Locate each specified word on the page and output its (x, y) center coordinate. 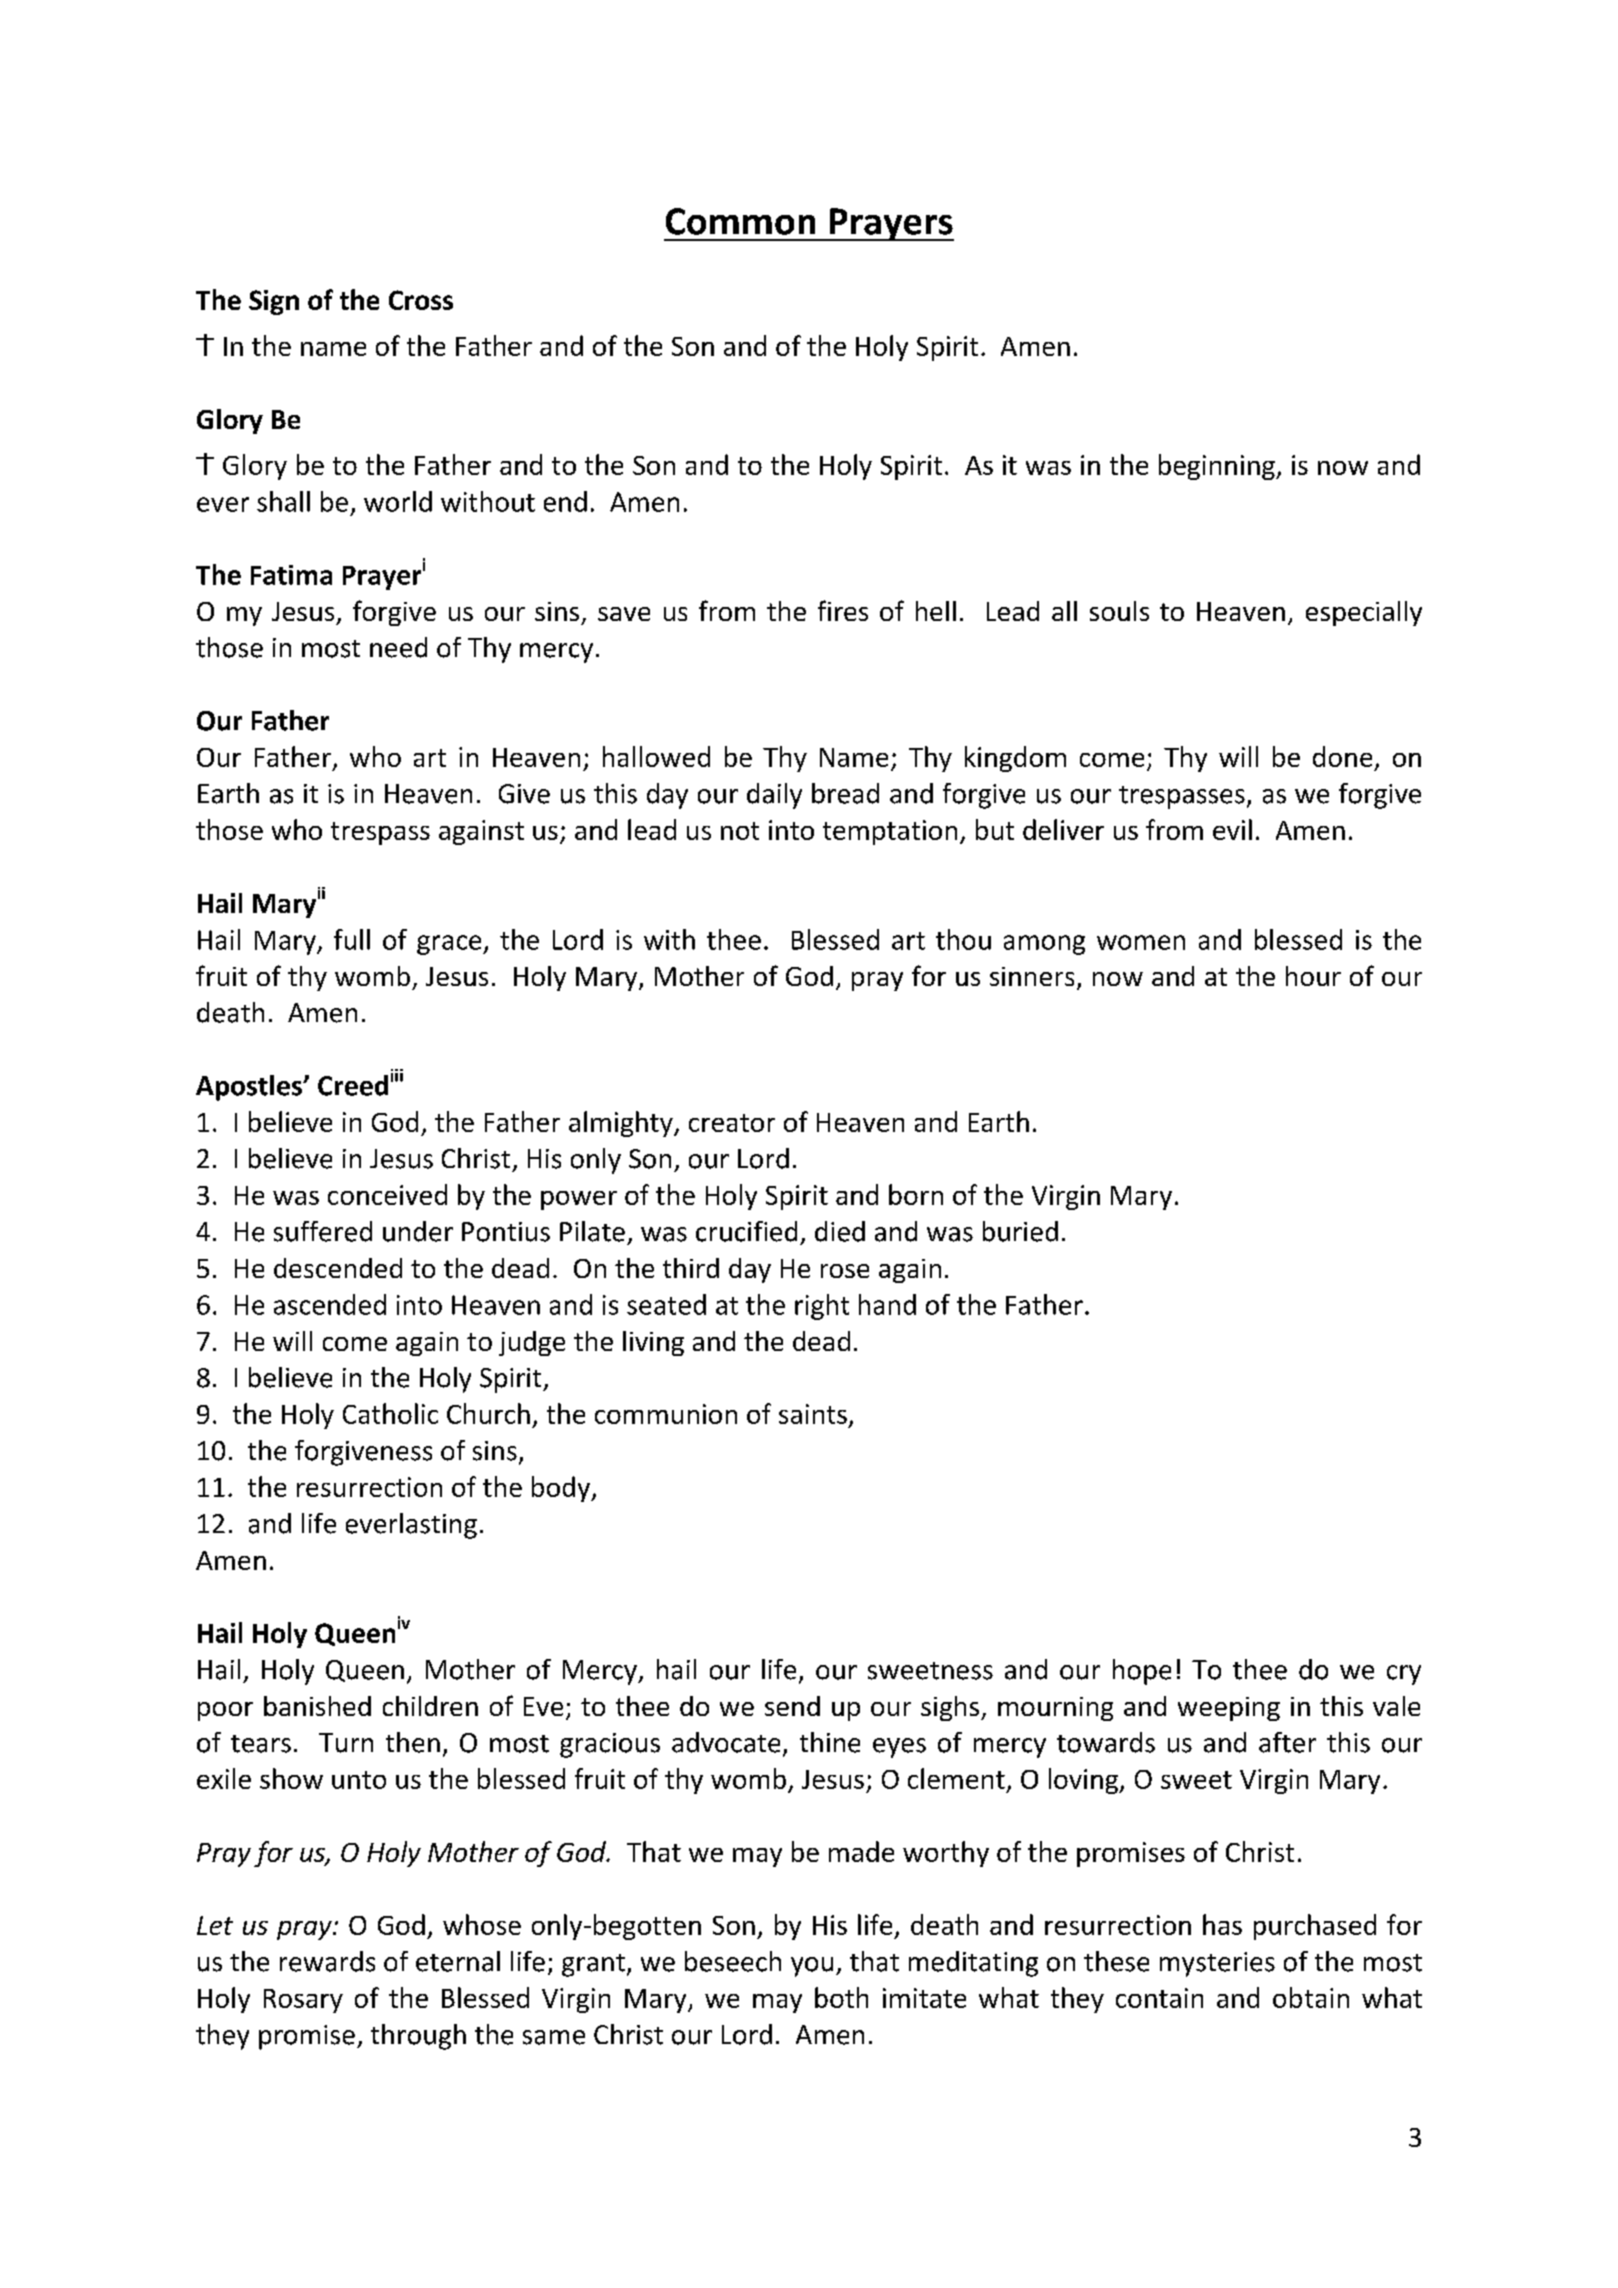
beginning (1218, 467)
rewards (327, 1961)
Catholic (390, 1413)
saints (813, 1414)
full (352, 939)
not (740, 831)
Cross (421, 300)
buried (1020, 1231)
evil (1232, 829)
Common (740, 221)
